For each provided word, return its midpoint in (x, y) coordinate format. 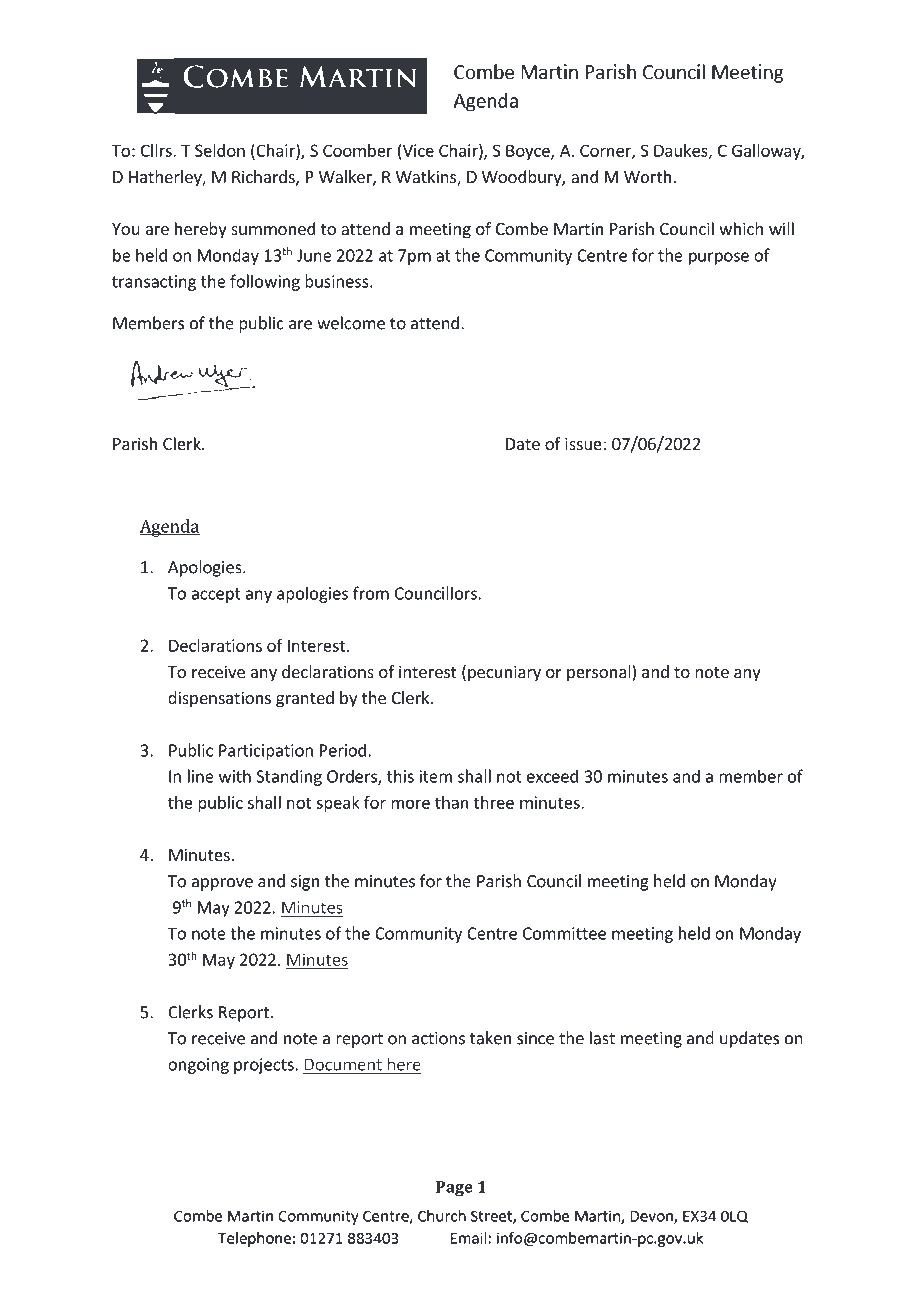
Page (454, 1189)
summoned (273, 228)
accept (216, 595)
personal (600, 673)
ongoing (198, 1066)
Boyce (529, 152)
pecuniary (504, 673)
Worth (647, 176)
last (602, 1038)
